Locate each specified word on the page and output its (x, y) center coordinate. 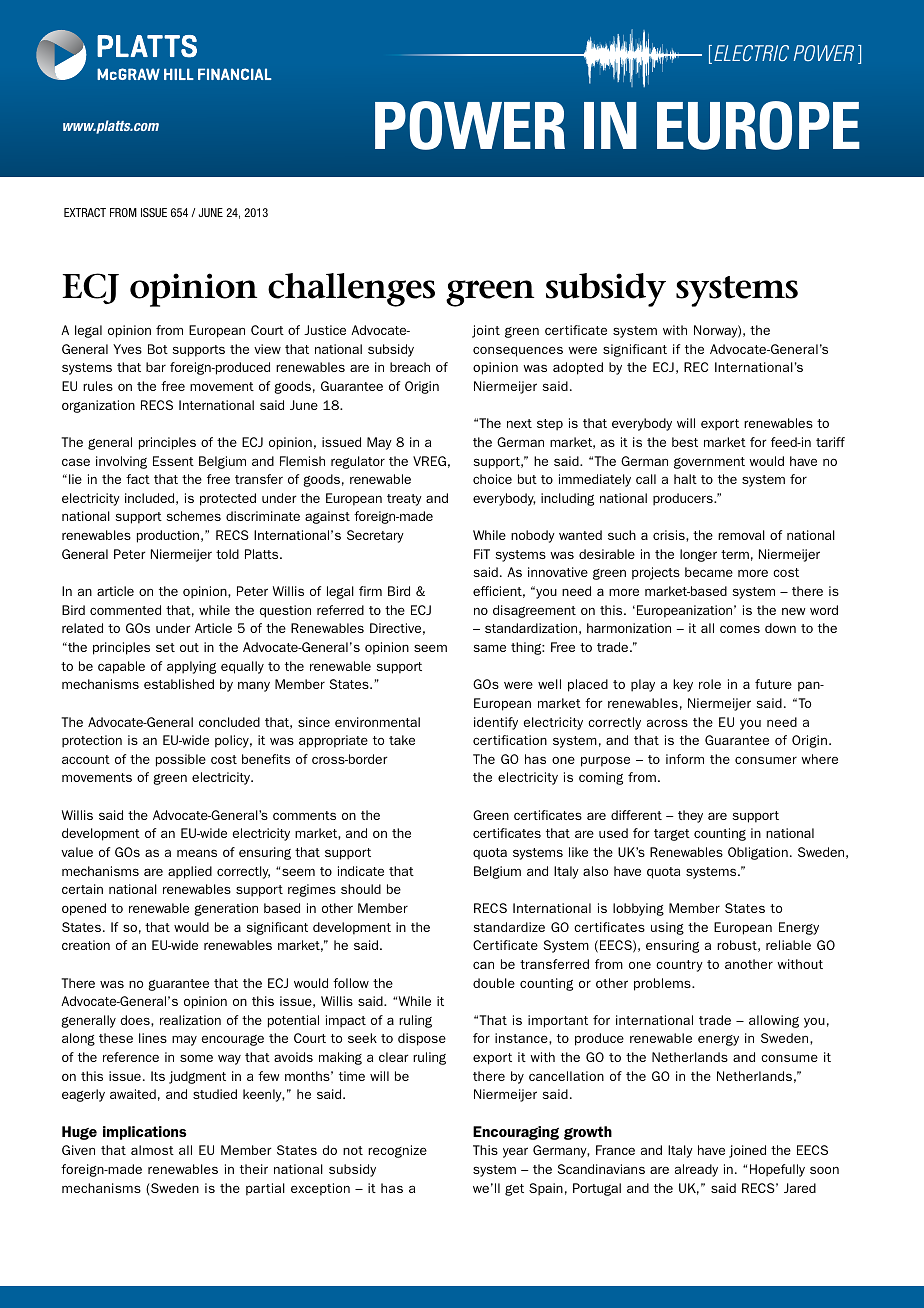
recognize (397, 1151)
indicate (361, 871)
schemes (194, 516)
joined (747, 1151)
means (197, 853)
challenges (351, 290)
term (735, 554)
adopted (578, 368)
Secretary (375, 536)
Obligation (758, 853)
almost (152, 1150)
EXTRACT (85, 212)
